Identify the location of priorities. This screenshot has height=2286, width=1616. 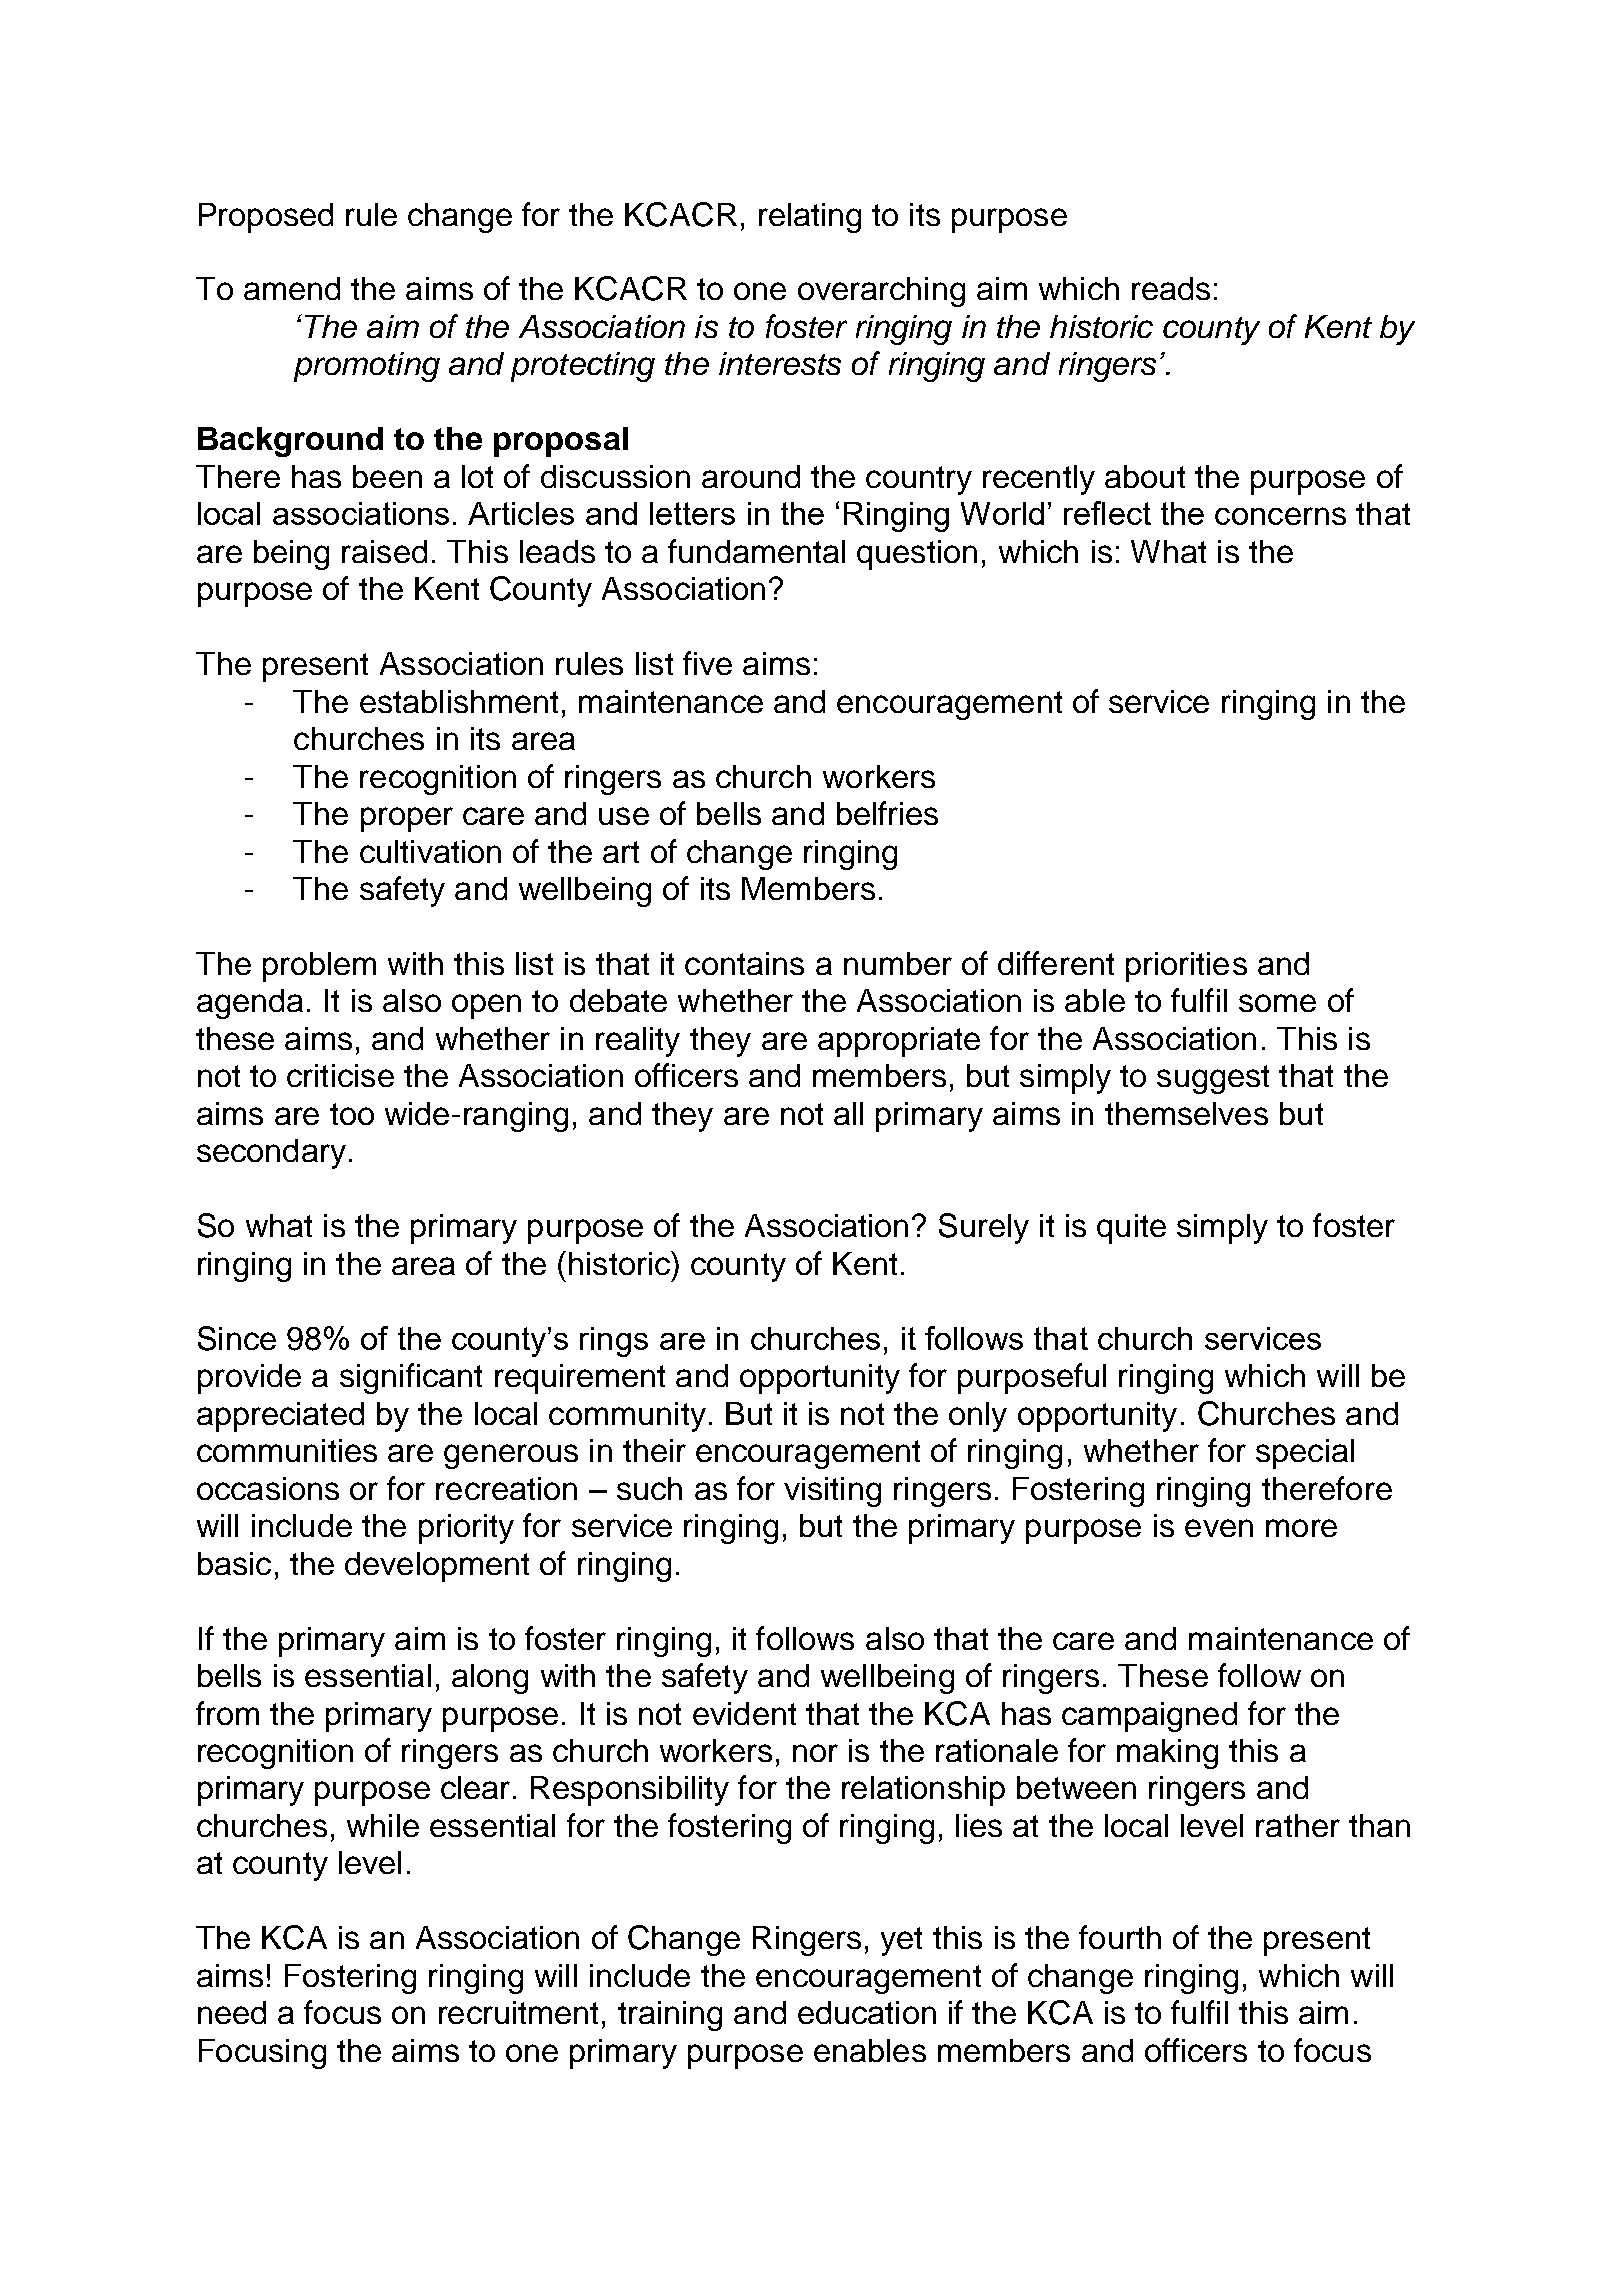
(1186, 967).
